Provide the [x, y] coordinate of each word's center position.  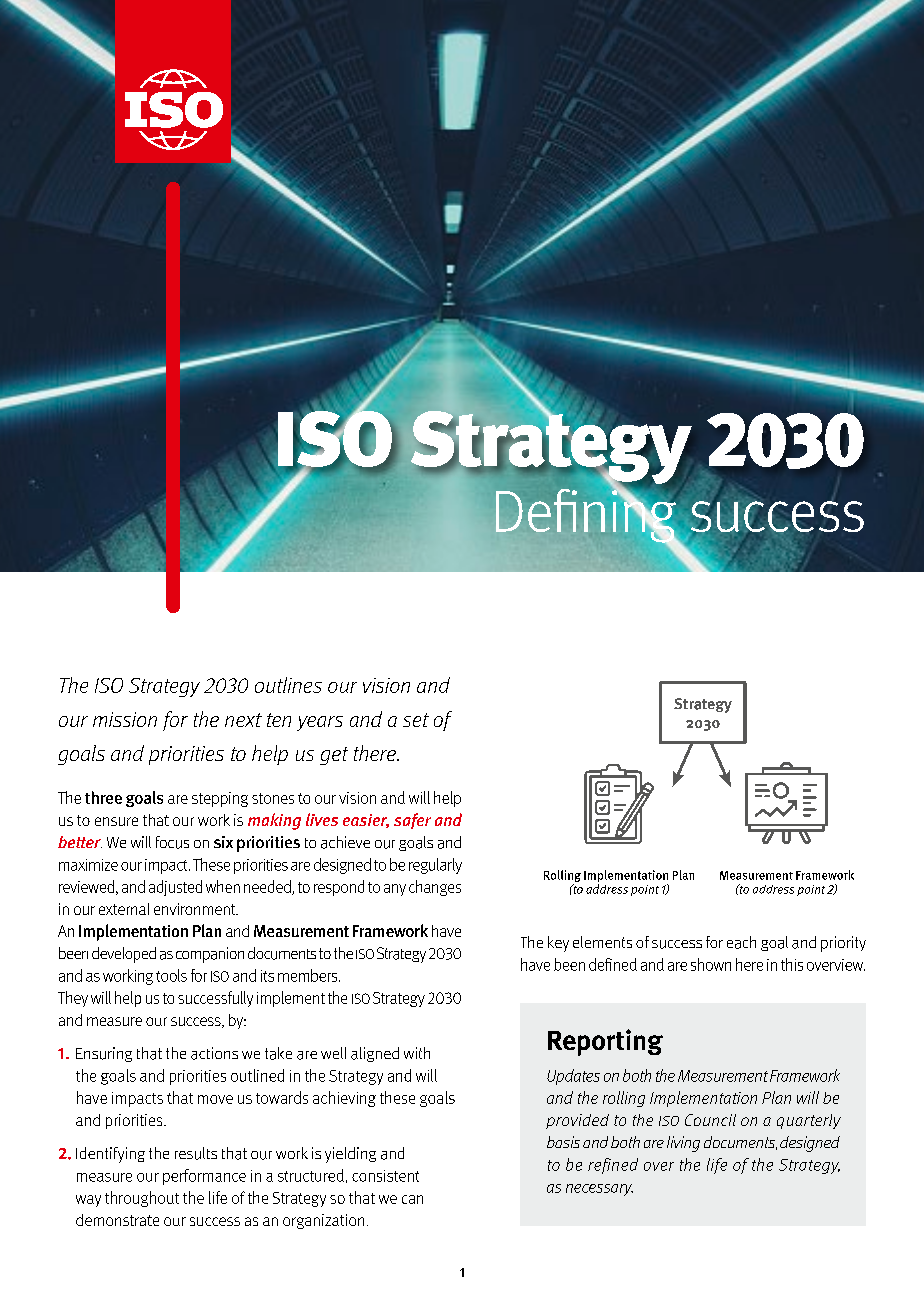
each [741, 942]
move [215, 1099]
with [417, 1053]
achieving [344, 1099]
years [320, 723]
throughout [142, 1199]
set [416, 720]
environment [196, 909]
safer [412, 821]
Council [710, 1120]
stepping [220, 799]
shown [711, 964]
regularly [435, 866]
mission [125, 719]
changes [435, 888]
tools [171, 975]
